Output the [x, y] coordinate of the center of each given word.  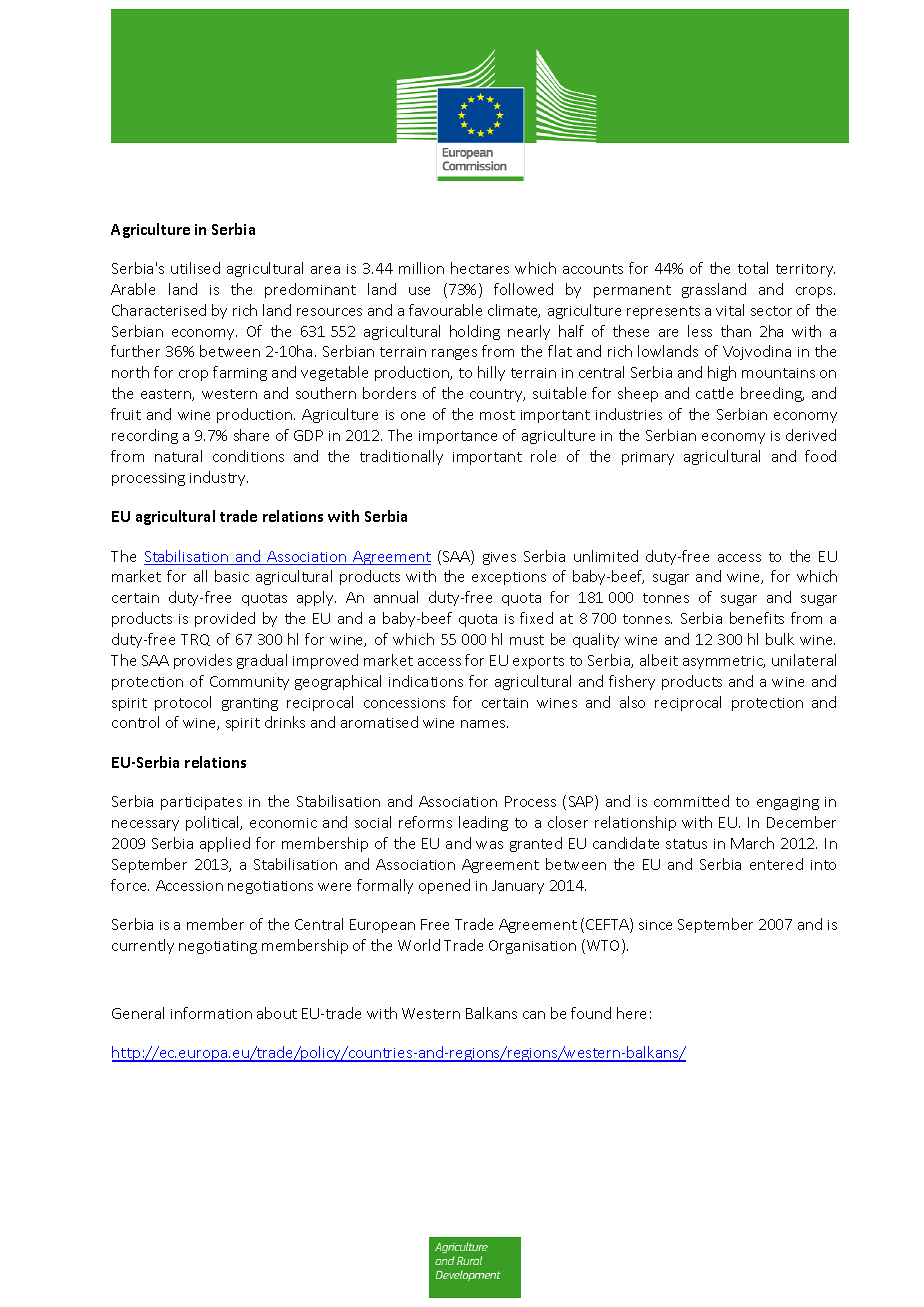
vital [730, 310]
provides [203, 661]
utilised [195, 268]
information [211, 1013]
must [527, 640]
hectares [480, 268]
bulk [780, 639]
